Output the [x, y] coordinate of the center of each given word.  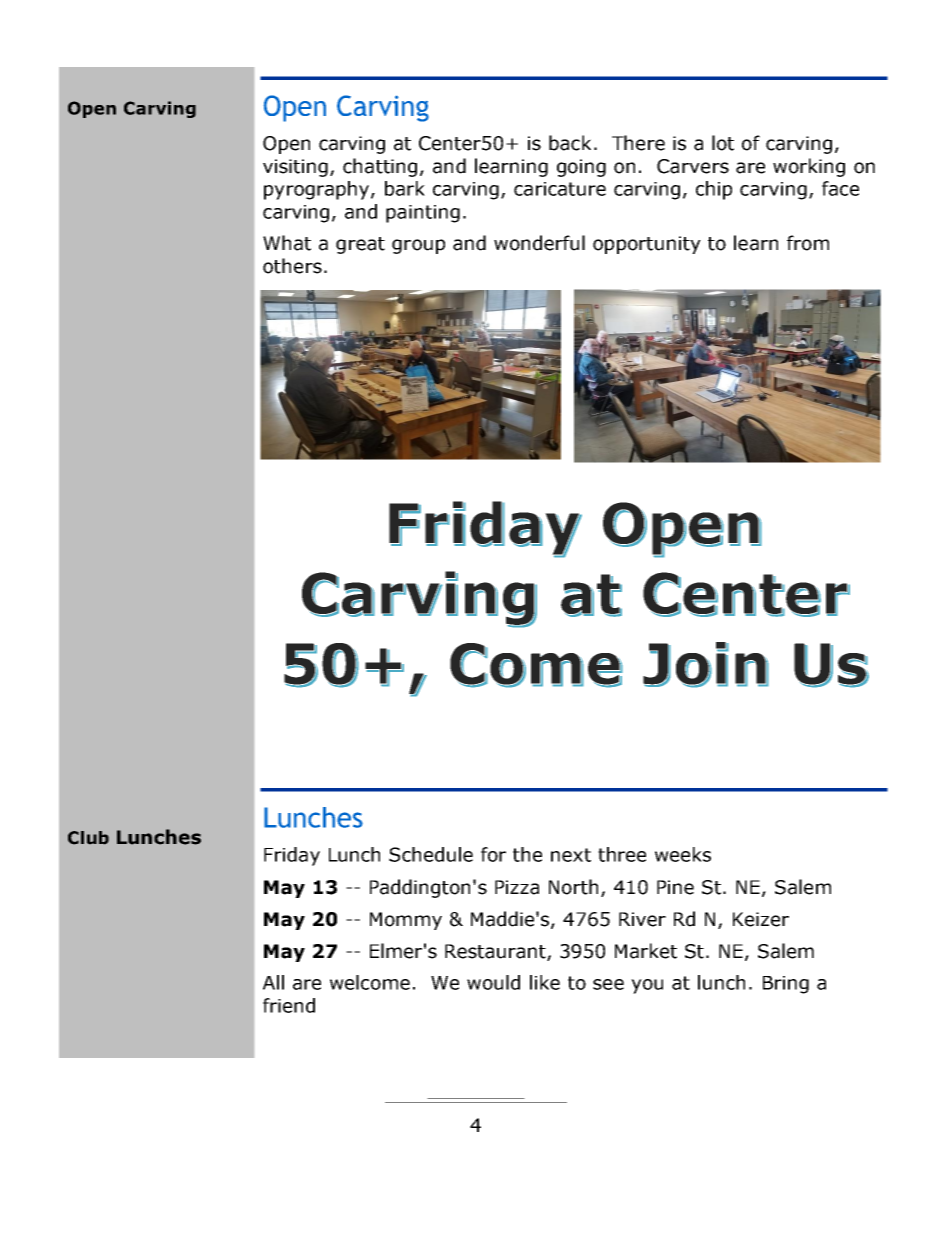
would [493, 982]
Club [88, 838]
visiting [295, 168]
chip [714, 190]
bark [405, 188]
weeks [683, 854]
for [493, 854]
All [273, 982]
